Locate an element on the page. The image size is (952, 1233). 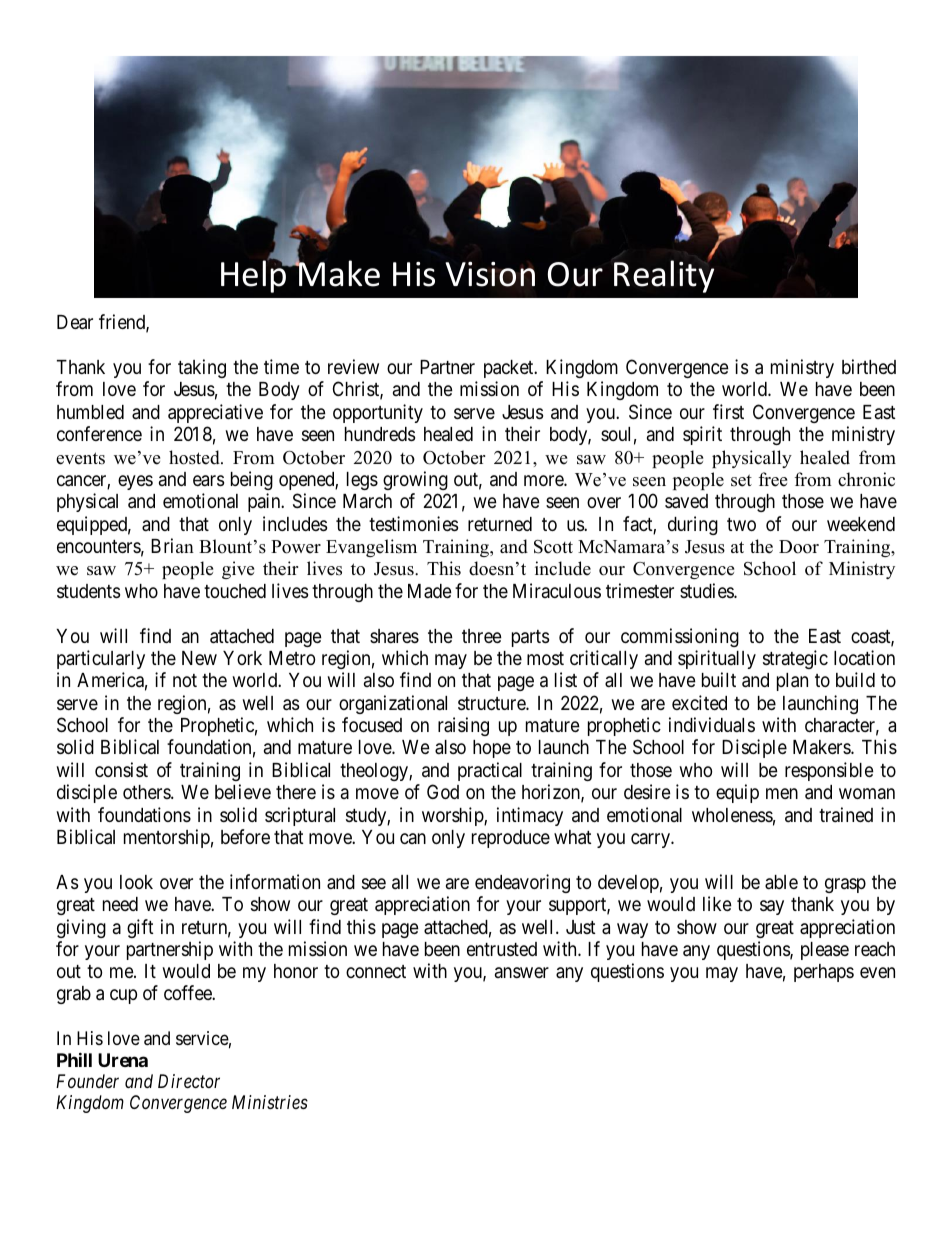
answer is located at coordinates (522, 972).
